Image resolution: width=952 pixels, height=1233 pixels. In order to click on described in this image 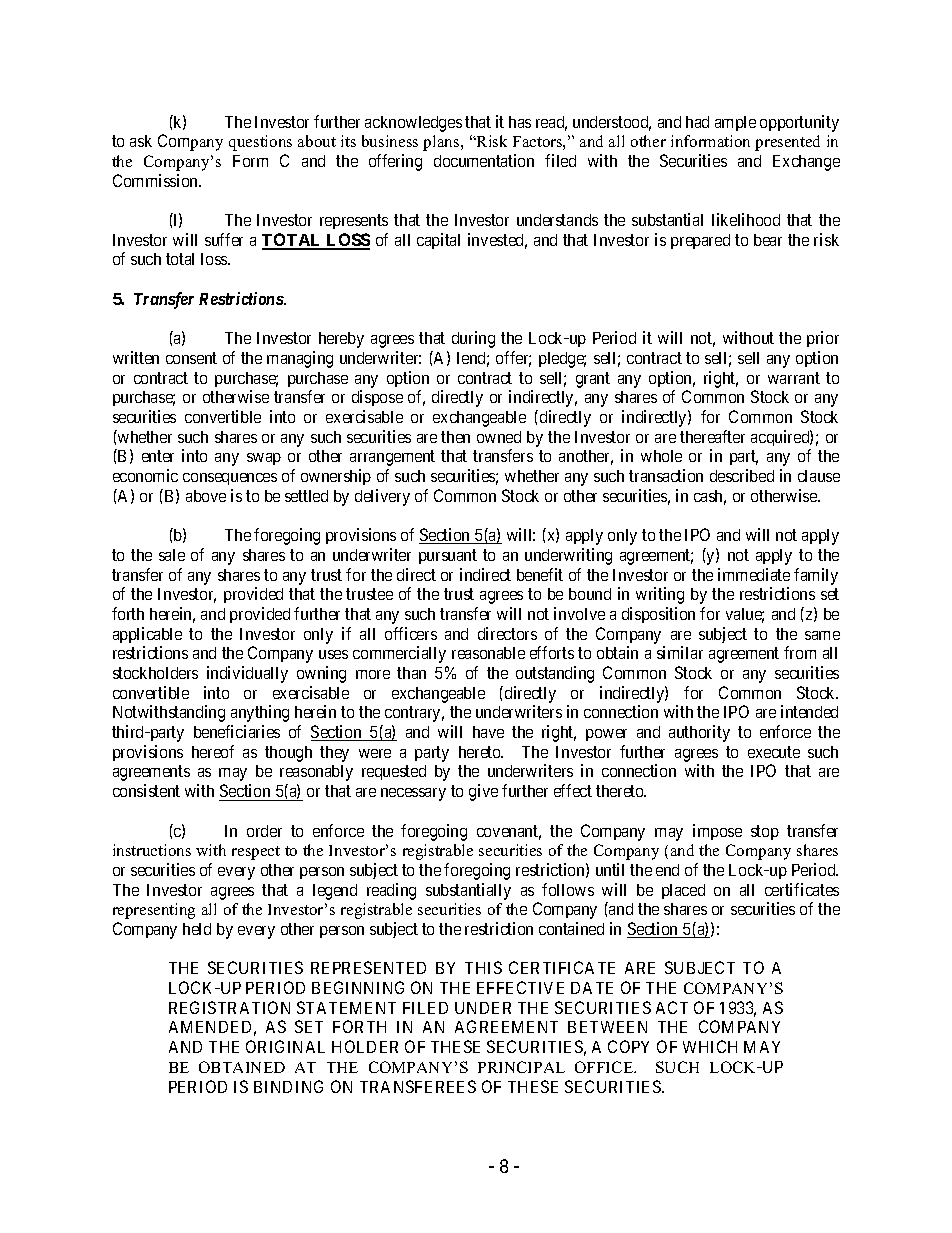, I will do `click(742, 475)`.
